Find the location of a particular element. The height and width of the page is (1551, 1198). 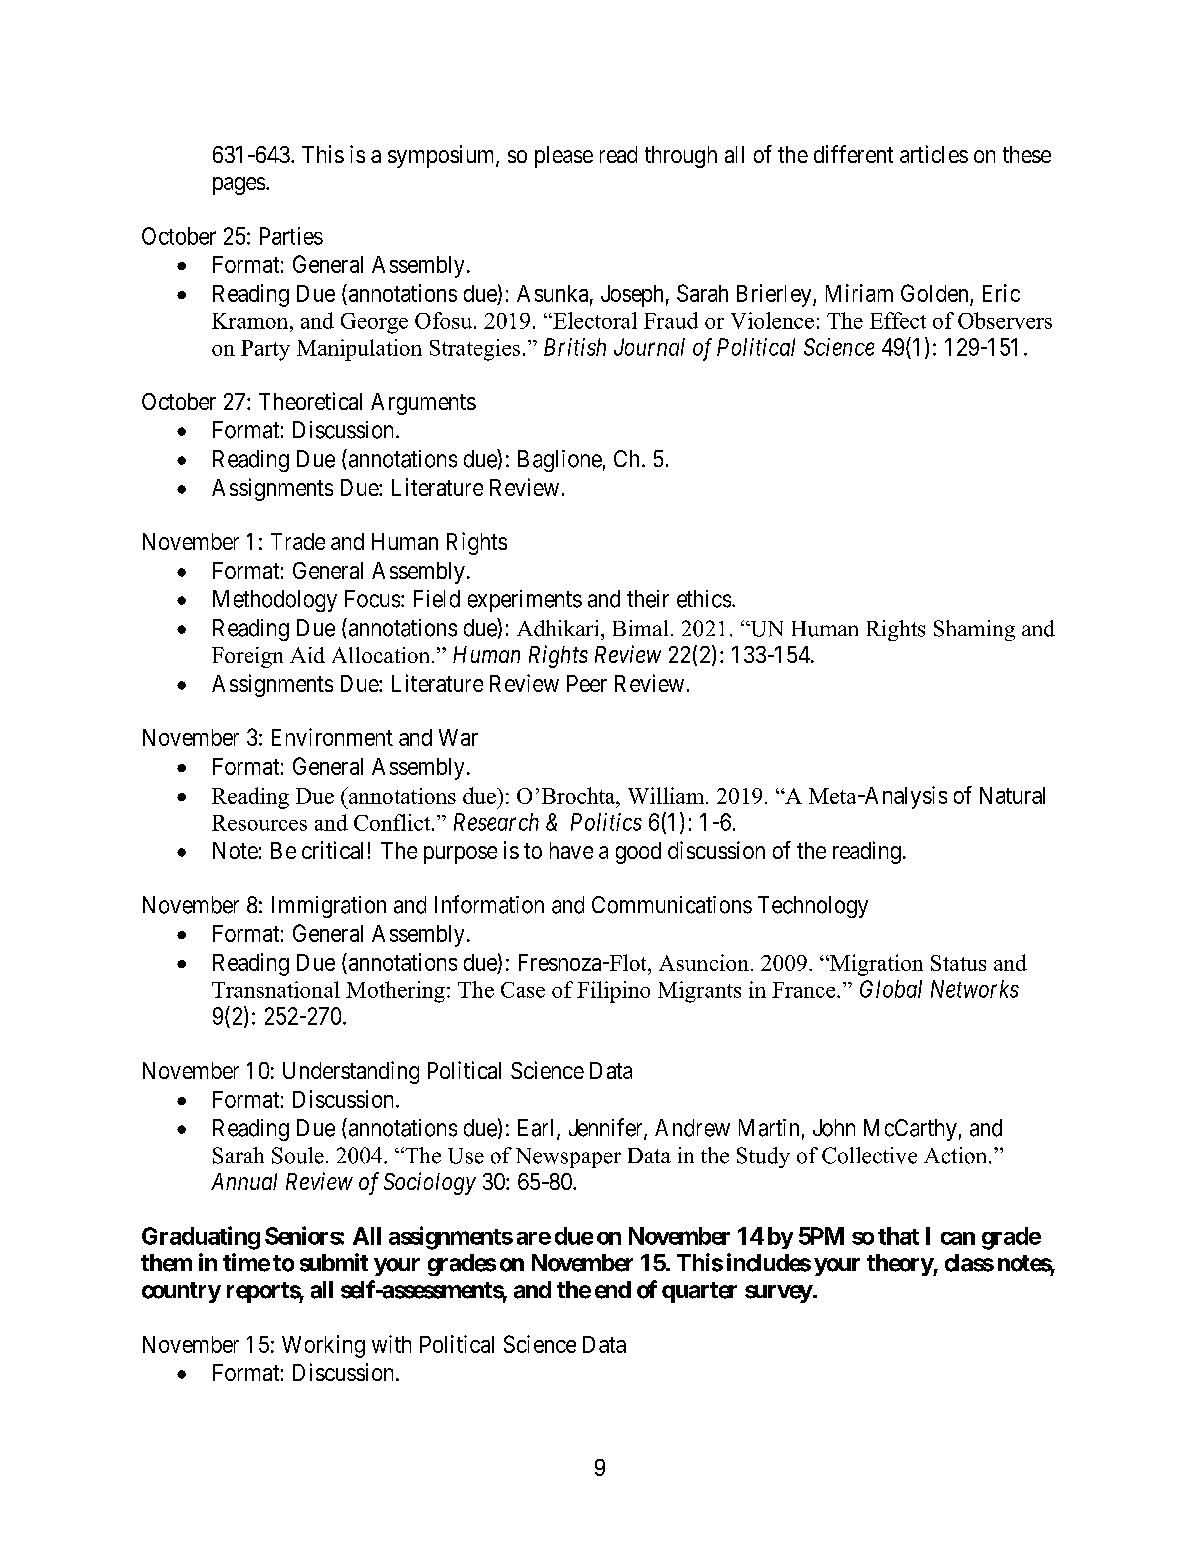

Working is located at coordinates (323, 1346).
